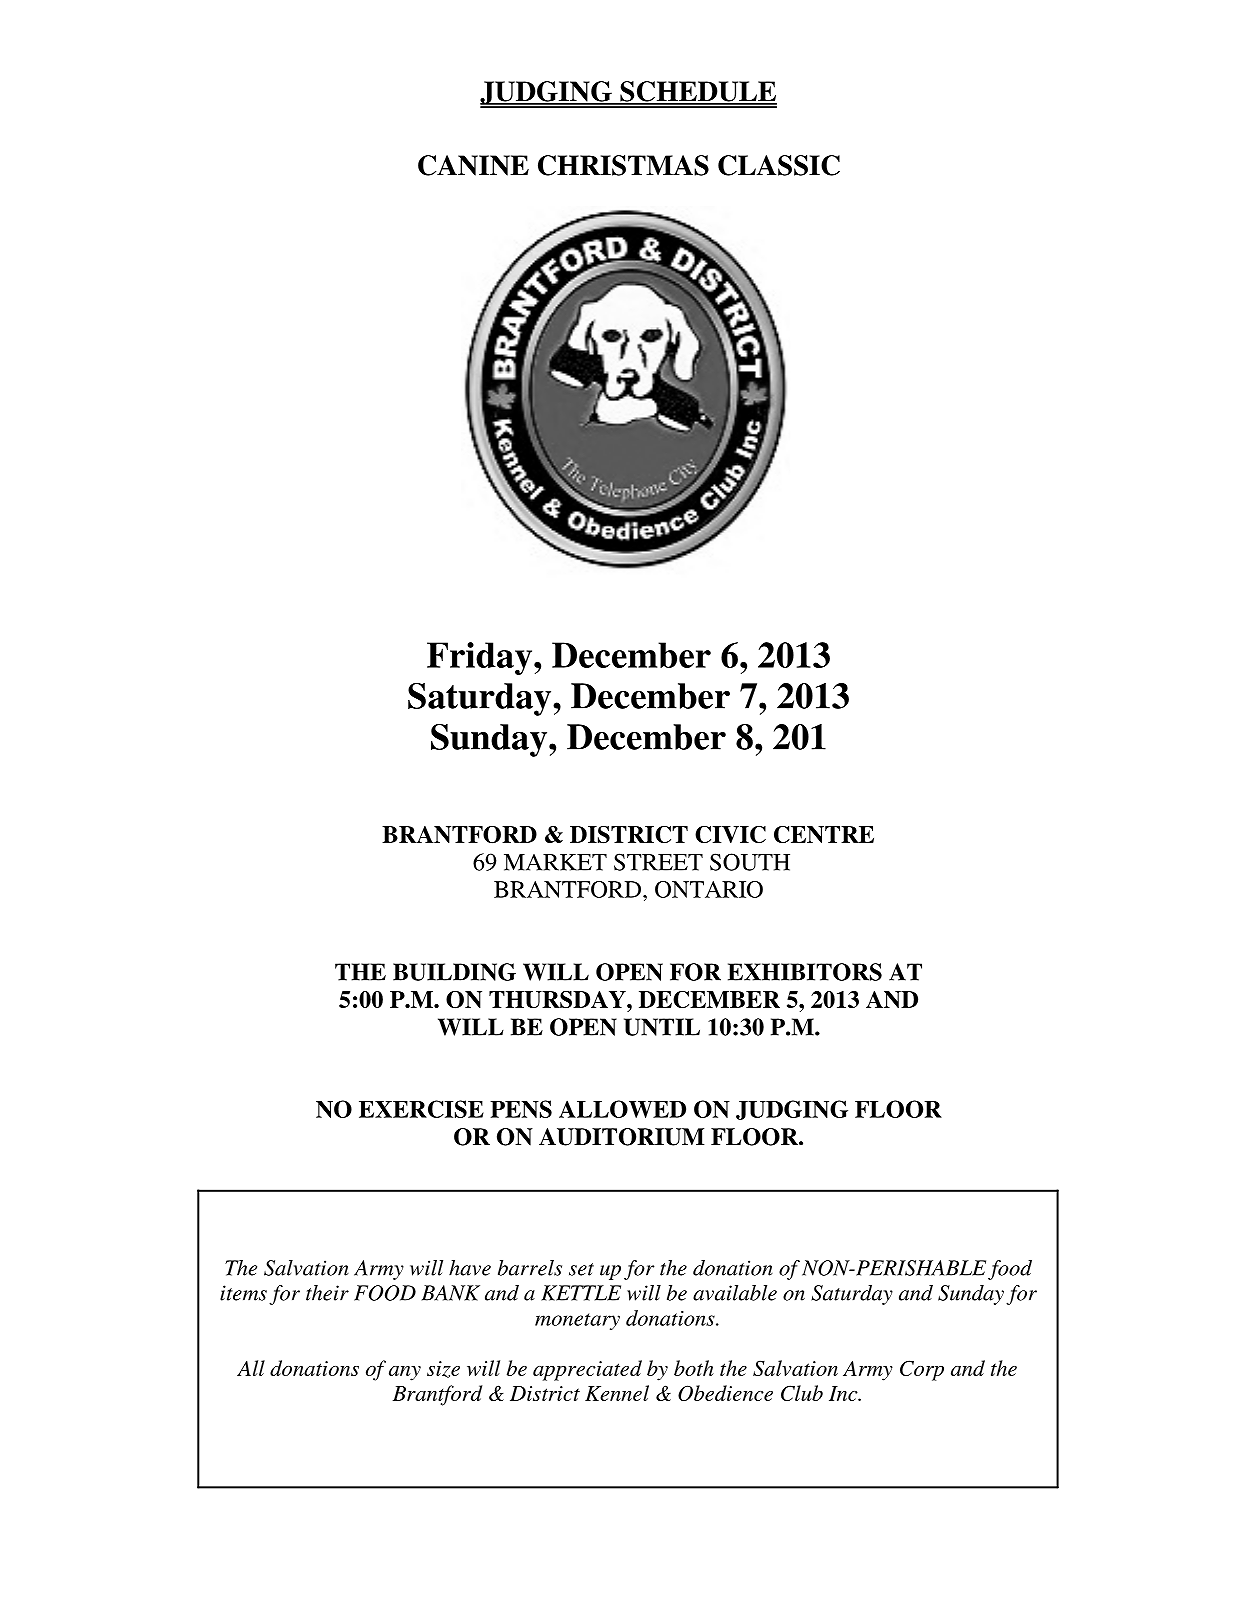  Describe the element at coordinates (421, 1109) in the document. I see `EXERCISE` at that location.
